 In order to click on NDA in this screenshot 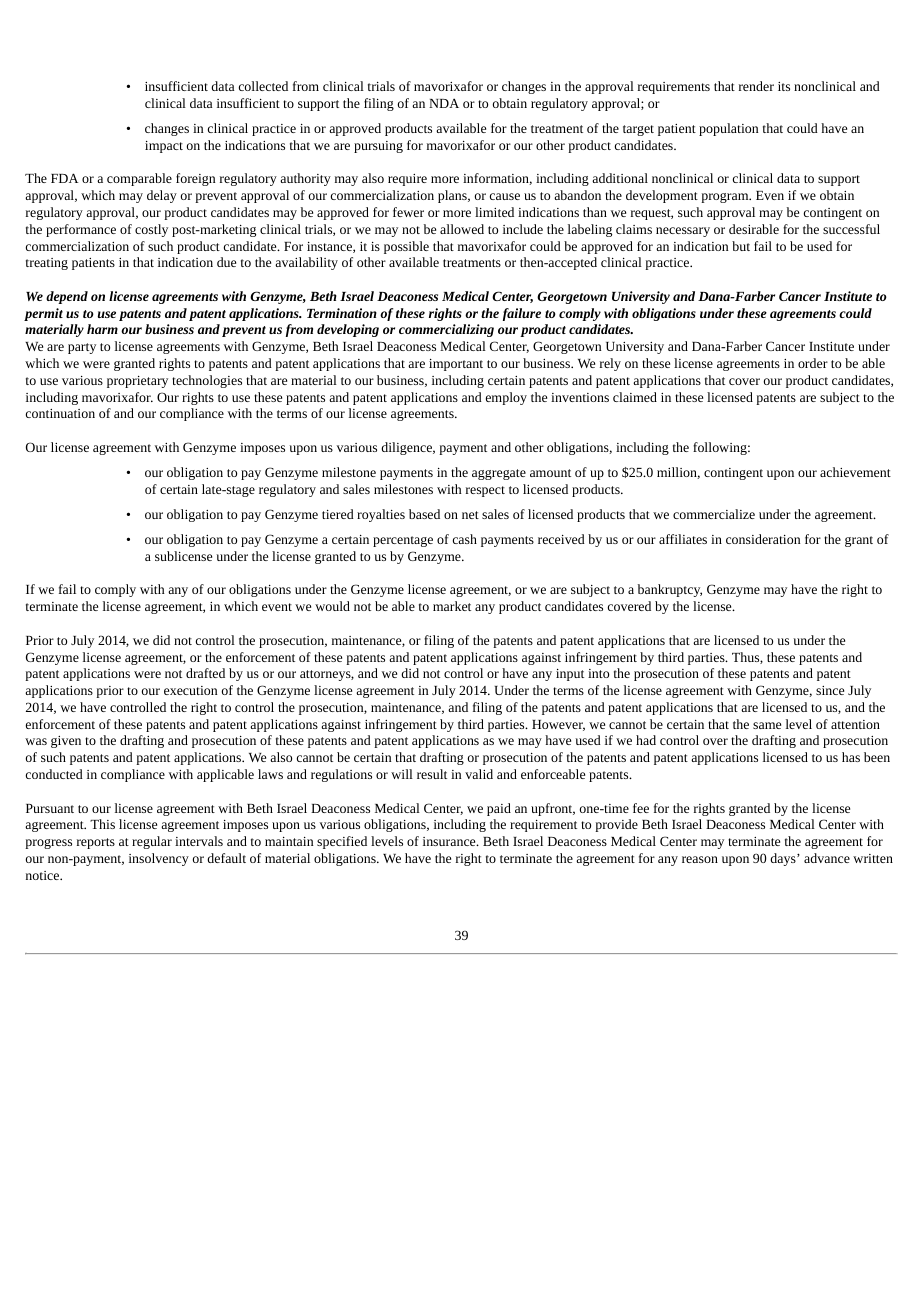, I will do `click(444, 103)`.
